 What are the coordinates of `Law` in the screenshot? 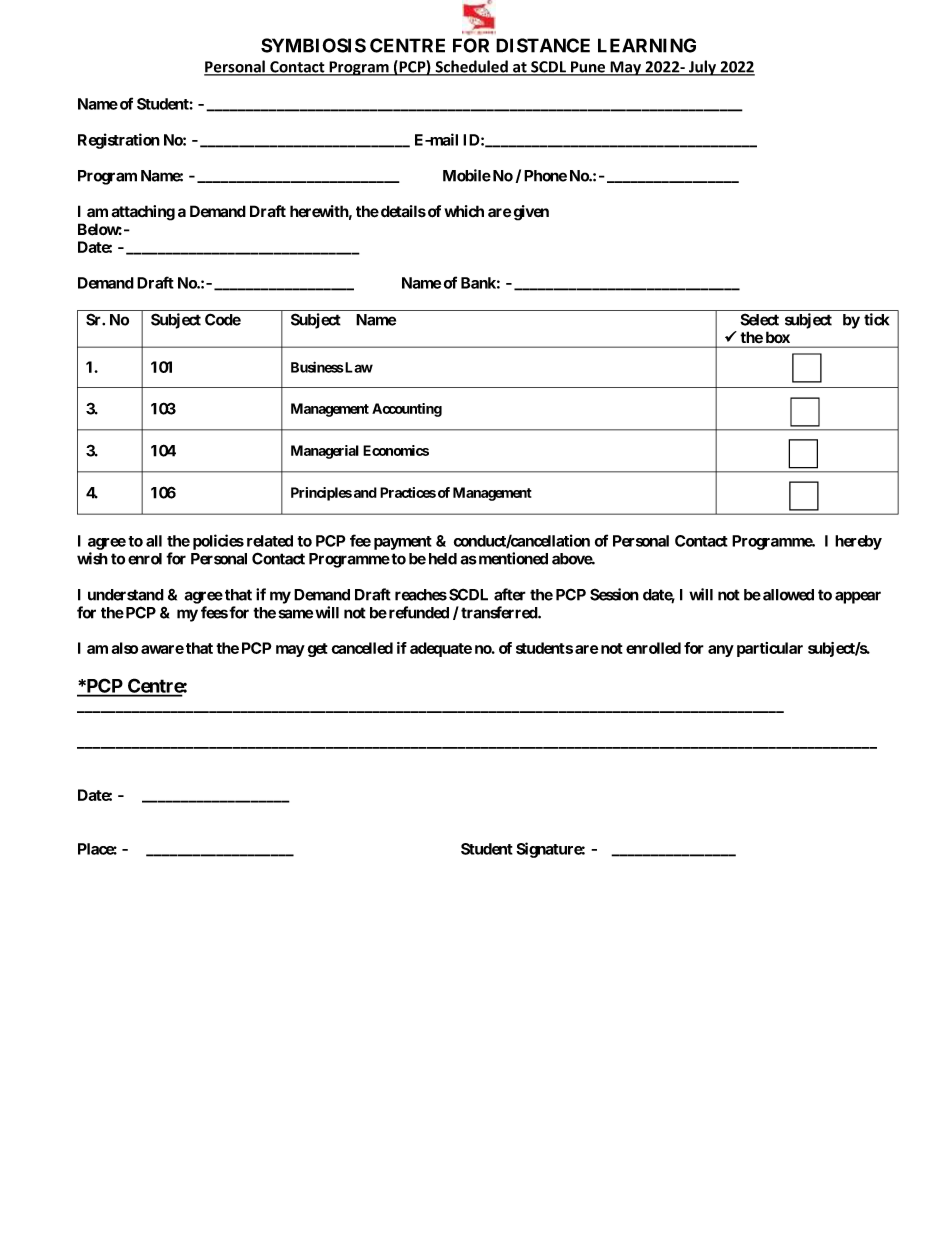 It's located at (358, 367).
